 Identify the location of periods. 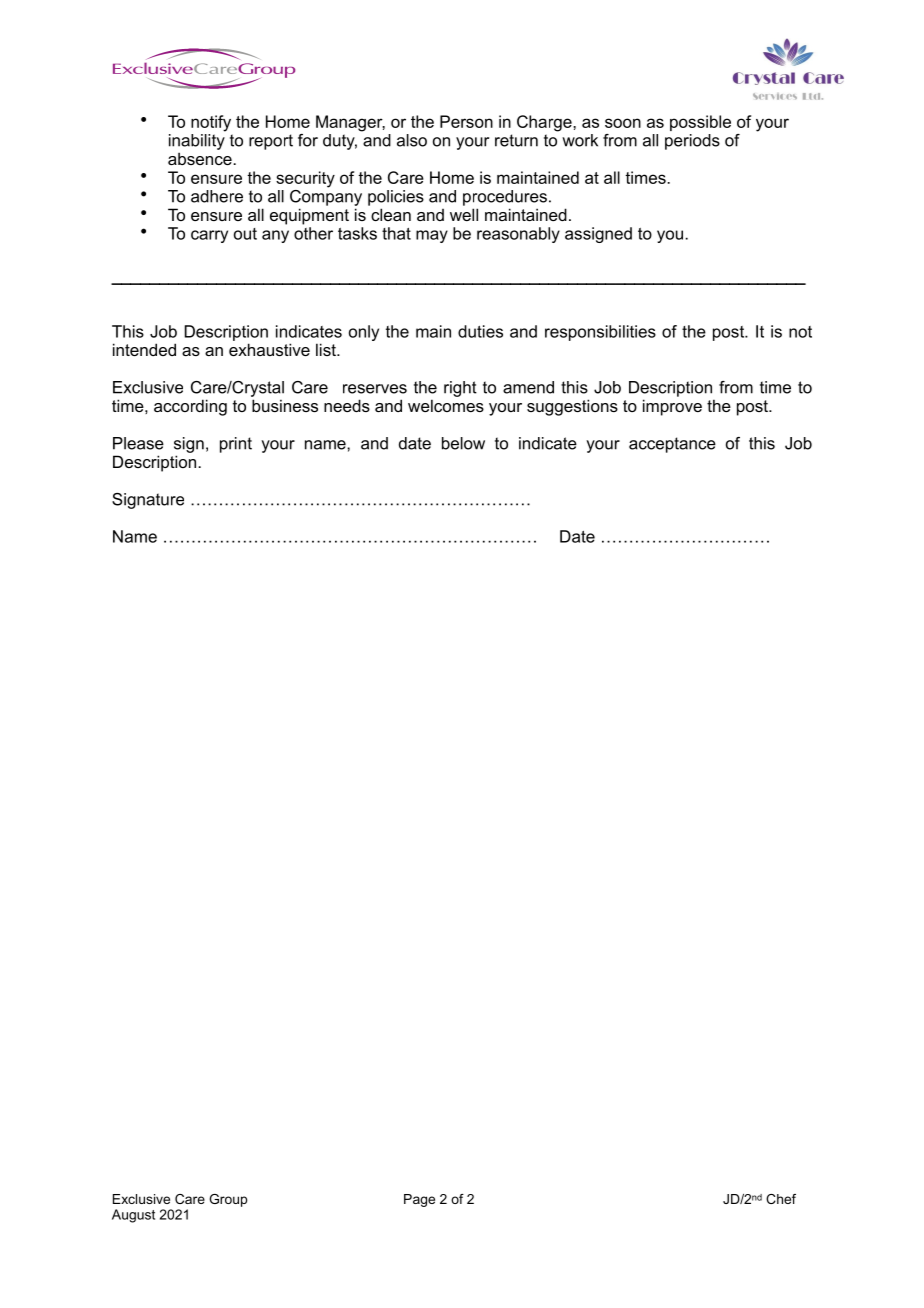
(692, 142).
